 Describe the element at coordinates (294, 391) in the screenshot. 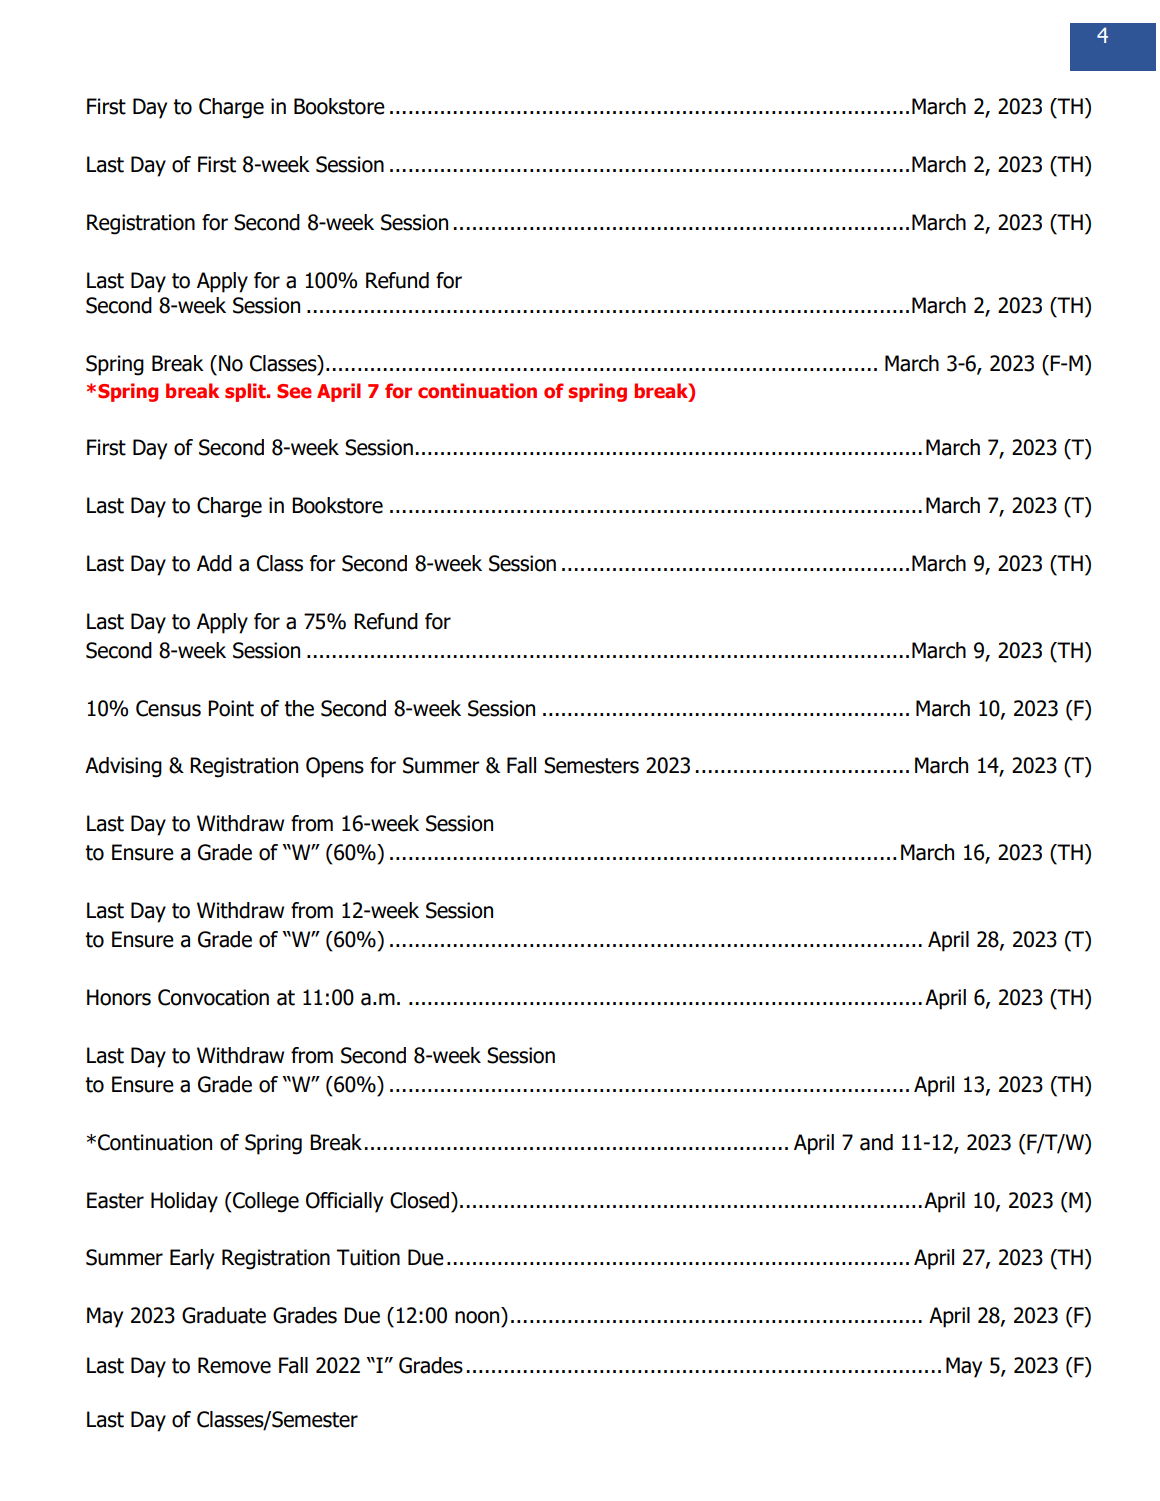

I see `See` at that location.
